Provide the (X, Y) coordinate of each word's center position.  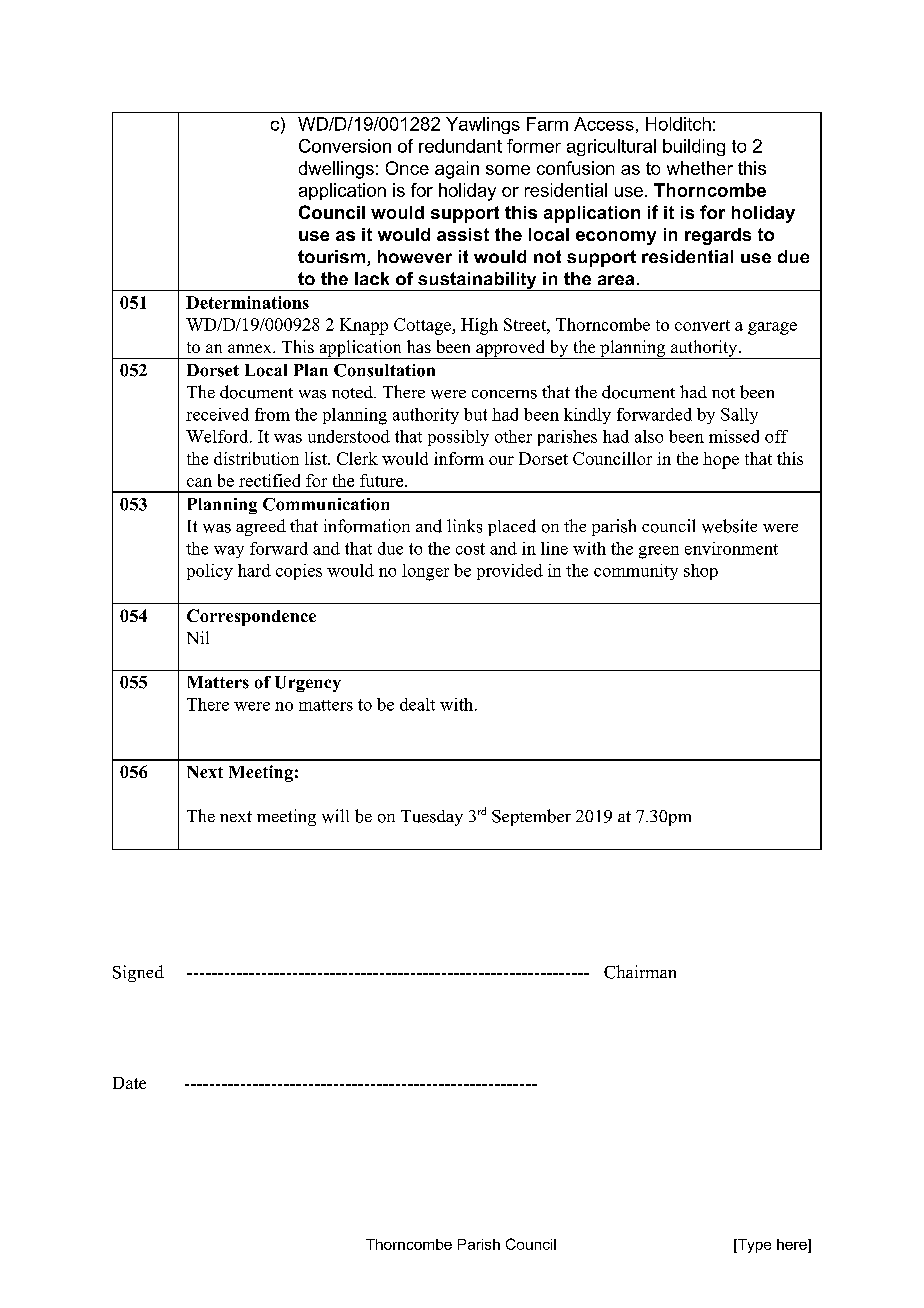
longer (425, 572)
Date (129, 1083)
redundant (460, 146)
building (694, 147)
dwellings (336, 170)
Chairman (640, 972)
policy (210, 572)
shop (701, 572)
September (531, 817)
